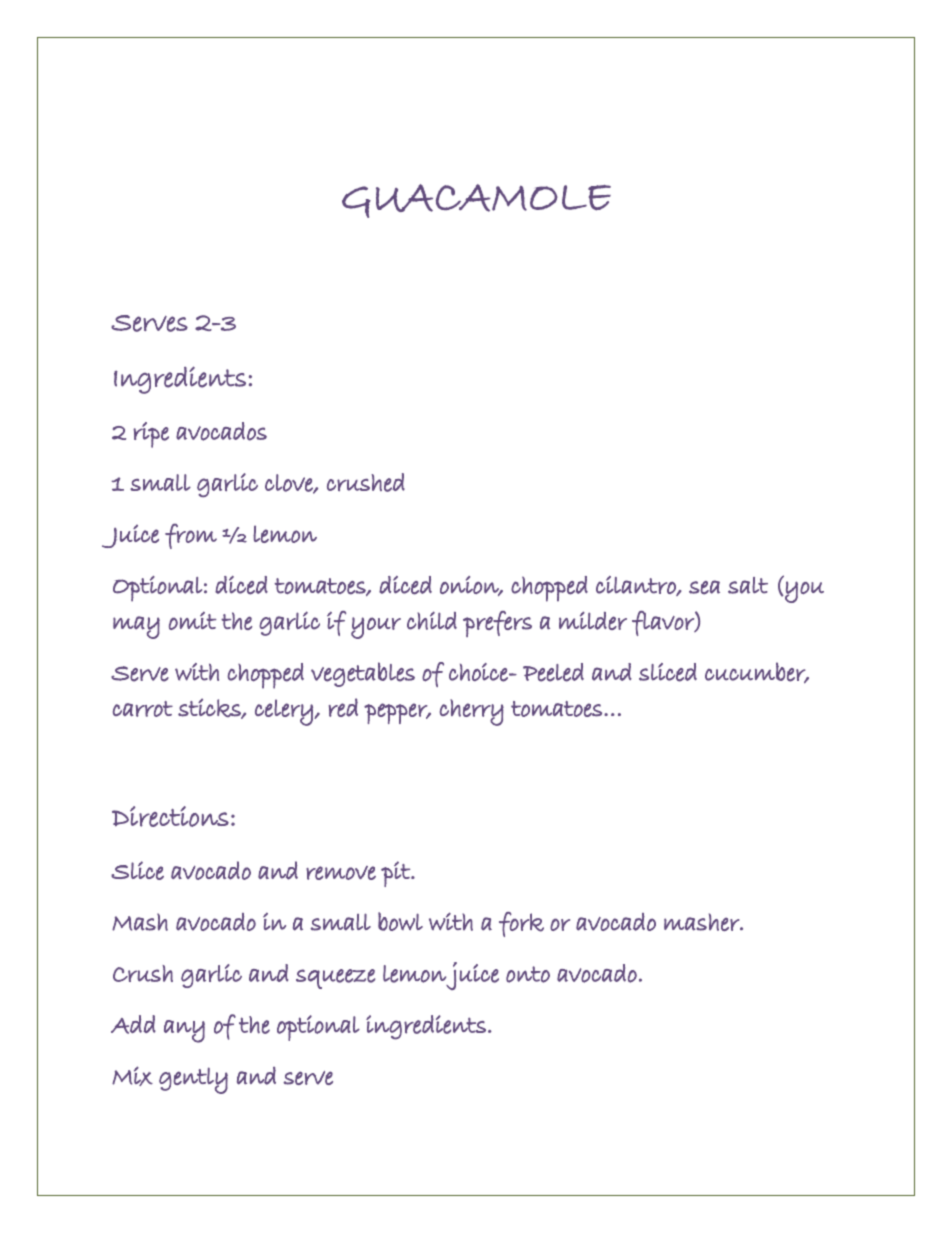  Describe the element at coordinates (476, 201) in the document. I see `GUACAMOLE` at that location.
